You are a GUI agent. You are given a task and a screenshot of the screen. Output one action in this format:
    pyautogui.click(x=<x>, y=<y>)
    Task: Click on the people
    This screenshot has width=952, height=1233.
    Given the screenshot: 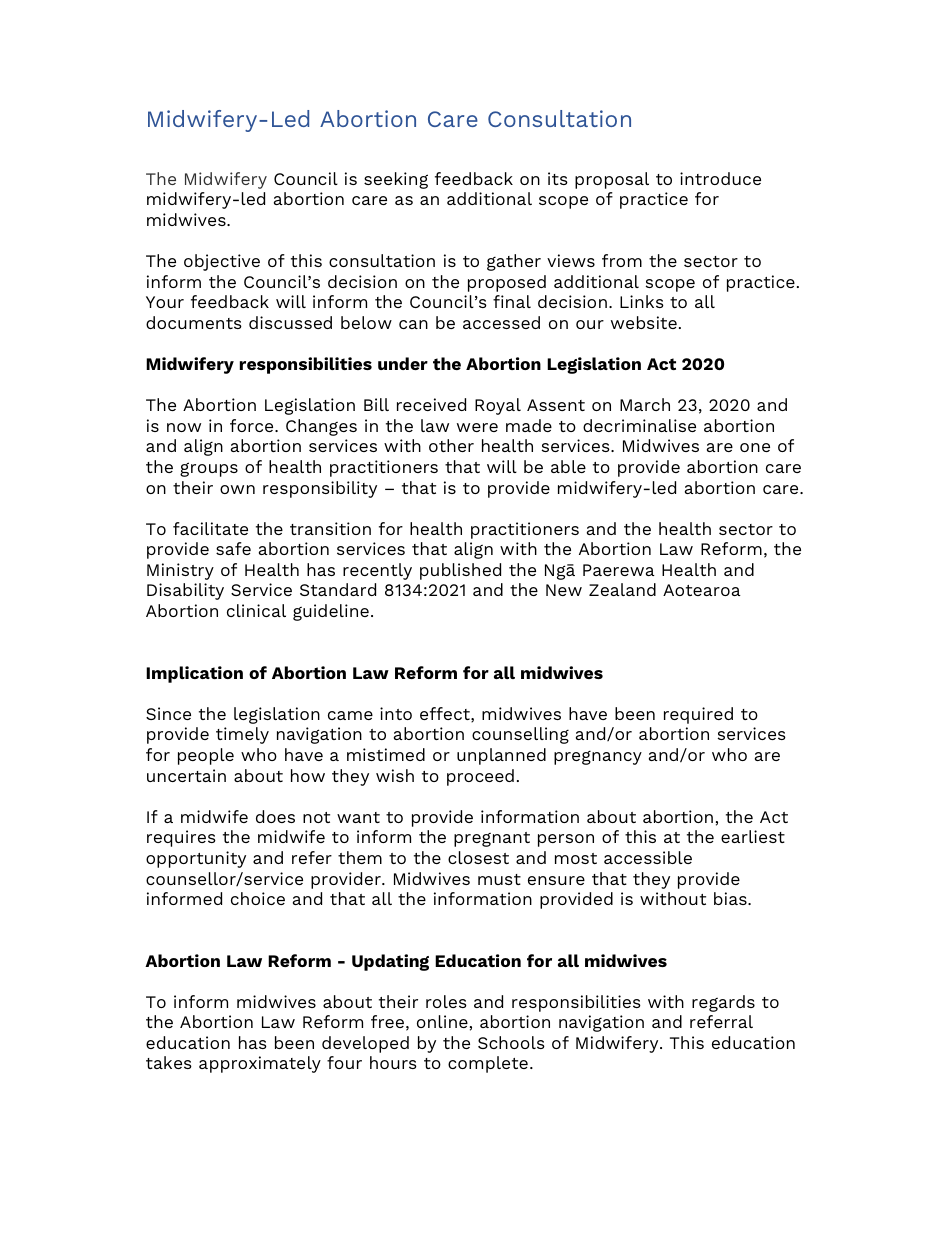 What is the action you would take?
    pyautogui.click(x=206, y=756)
